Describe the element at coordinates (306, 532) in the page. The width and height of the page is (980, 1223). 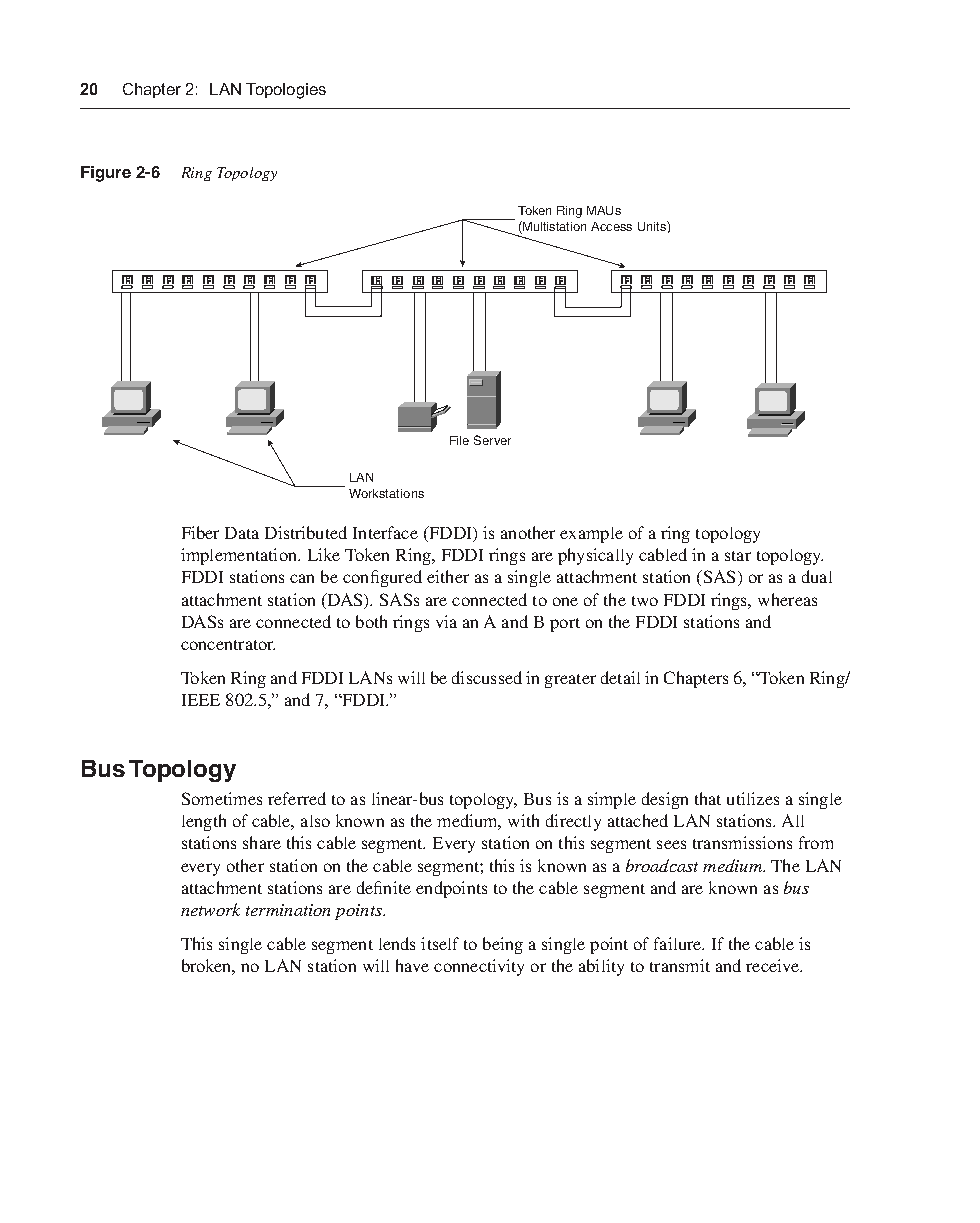
I see `Distributed` at that location.
